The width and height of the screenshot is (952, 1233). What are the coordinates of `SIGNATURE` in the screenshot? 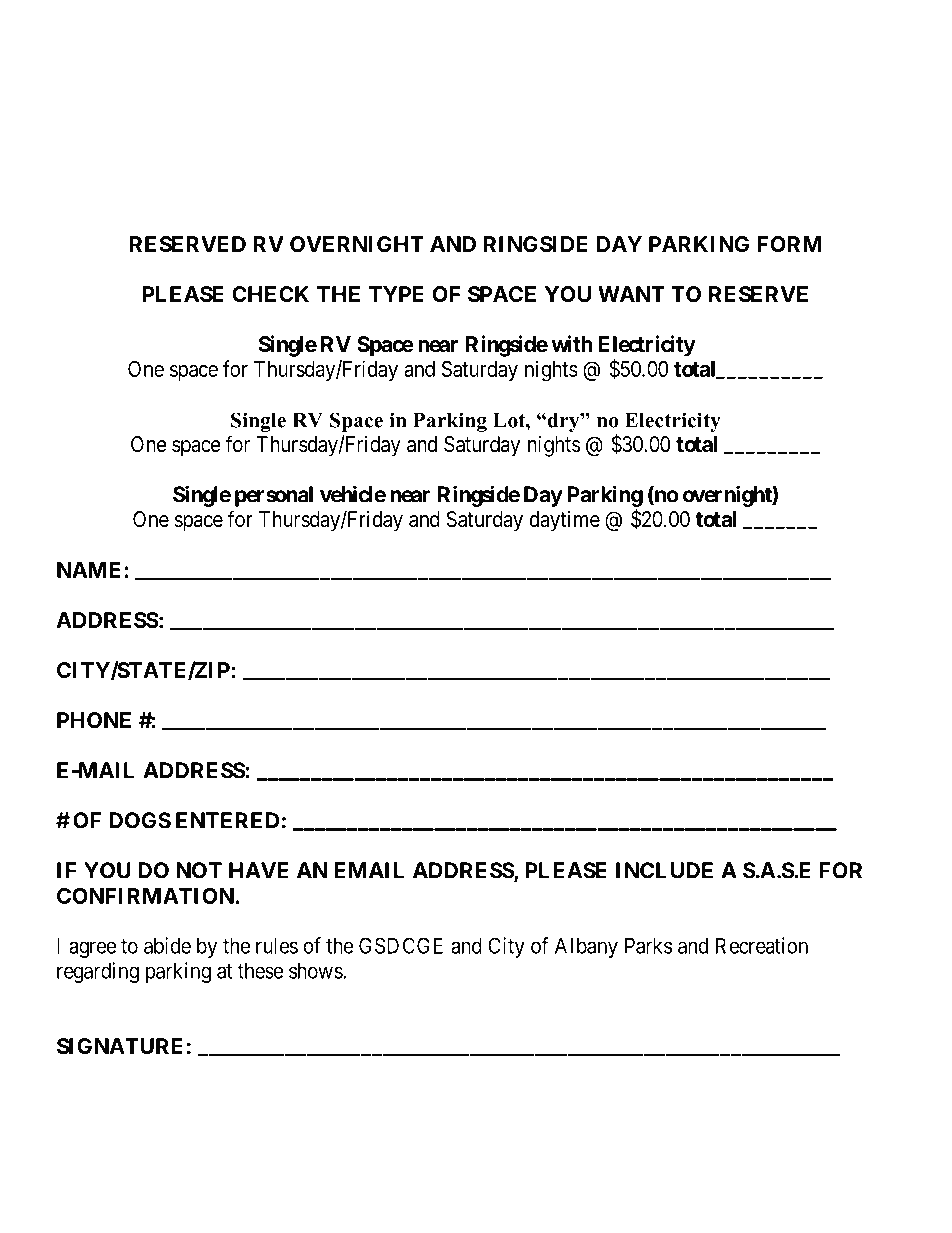 It's located at (120, 1046).
